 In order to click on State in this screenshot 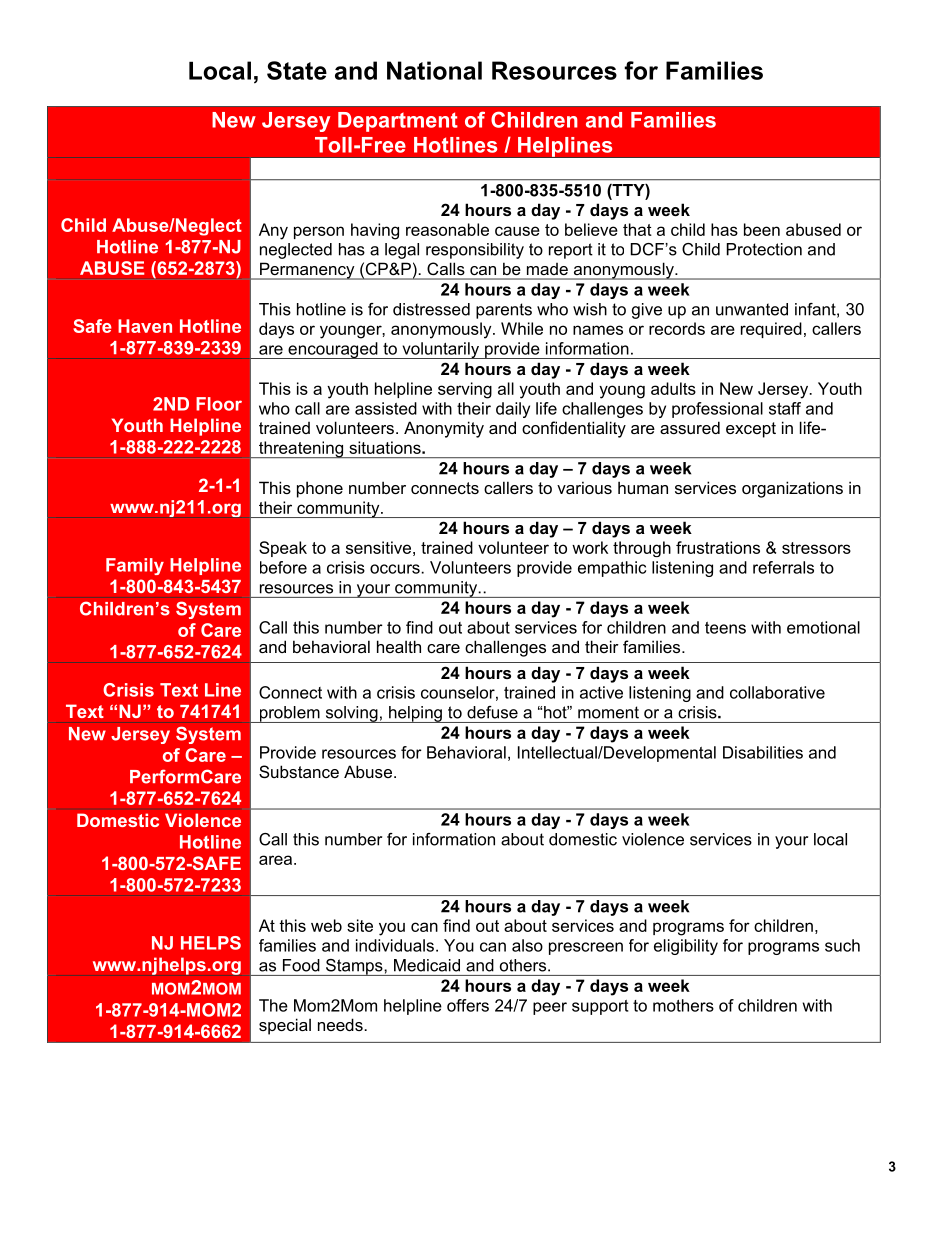, I will do `click(297, 70)`.
